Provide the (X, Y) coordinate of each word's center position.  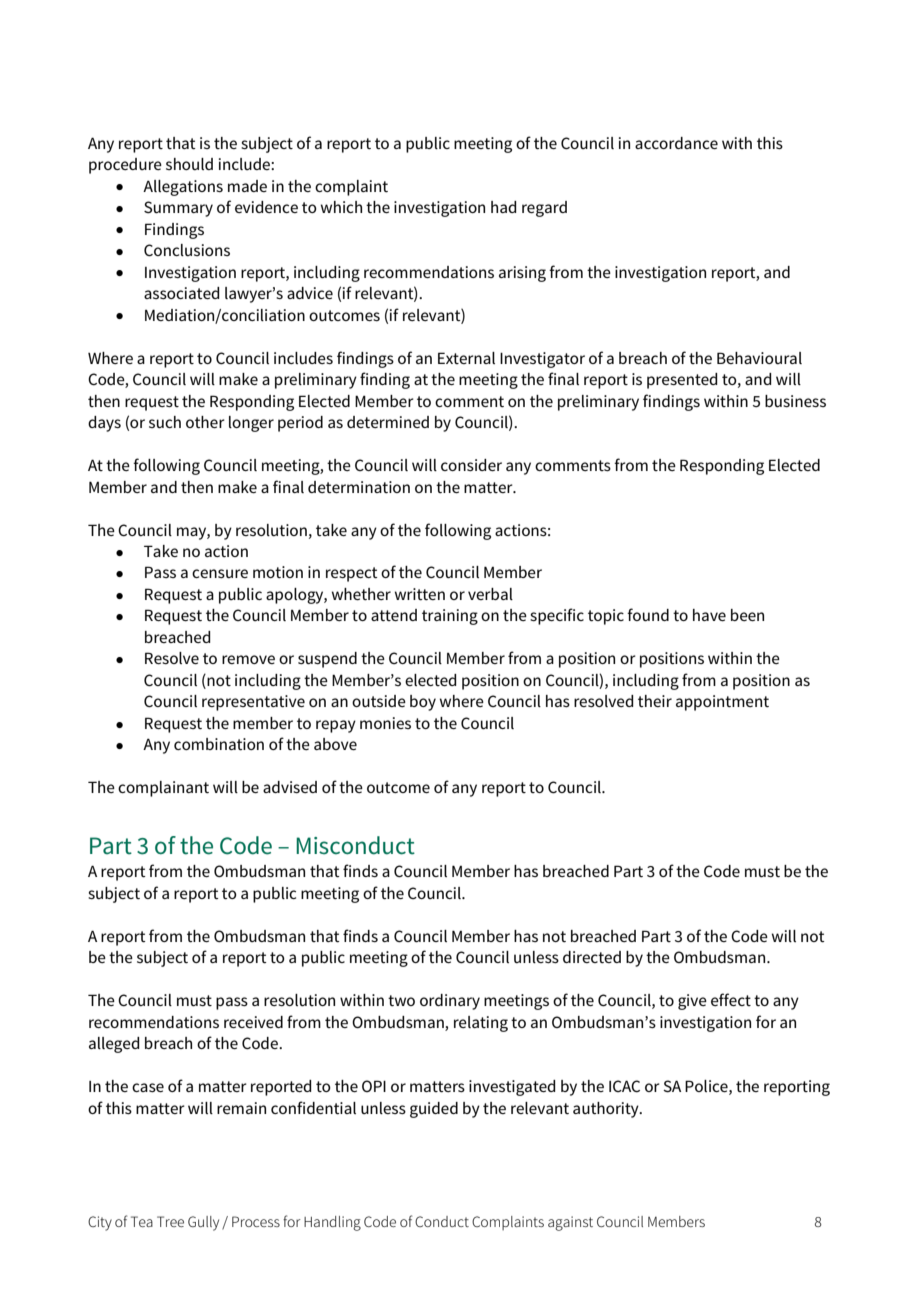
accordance (676, 143)
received (253, 1022)
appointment (722, 703)
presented (682, 381)
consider (471, 465)
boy (423, 703)
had (503, 207)
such (165, 422)
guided (434, 1110)
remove (248, 659)
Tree (170, 1221)
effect (731, 999)
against (570, 1223)
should (189, 164)
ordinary (450, 1002)
